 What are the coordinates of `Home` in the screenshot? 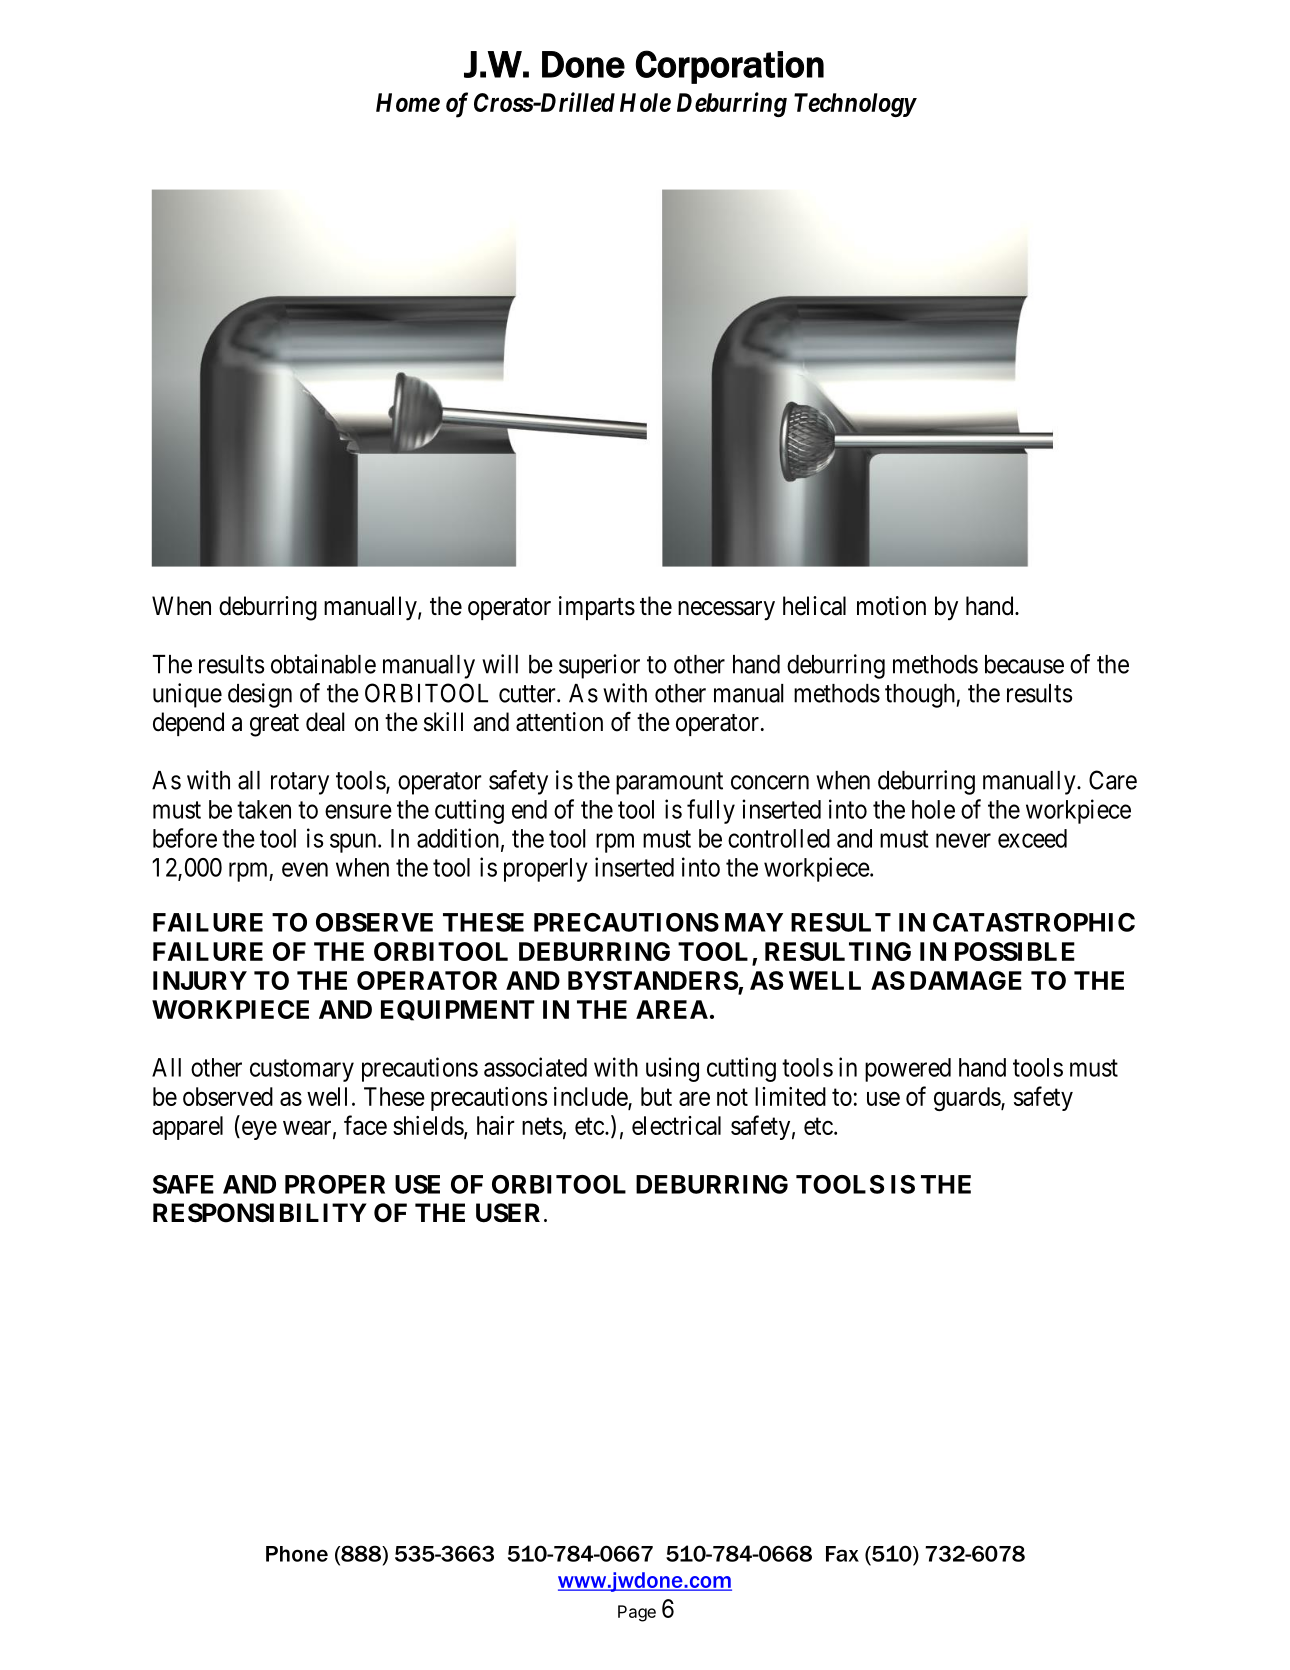 It's located at (408, 102).
